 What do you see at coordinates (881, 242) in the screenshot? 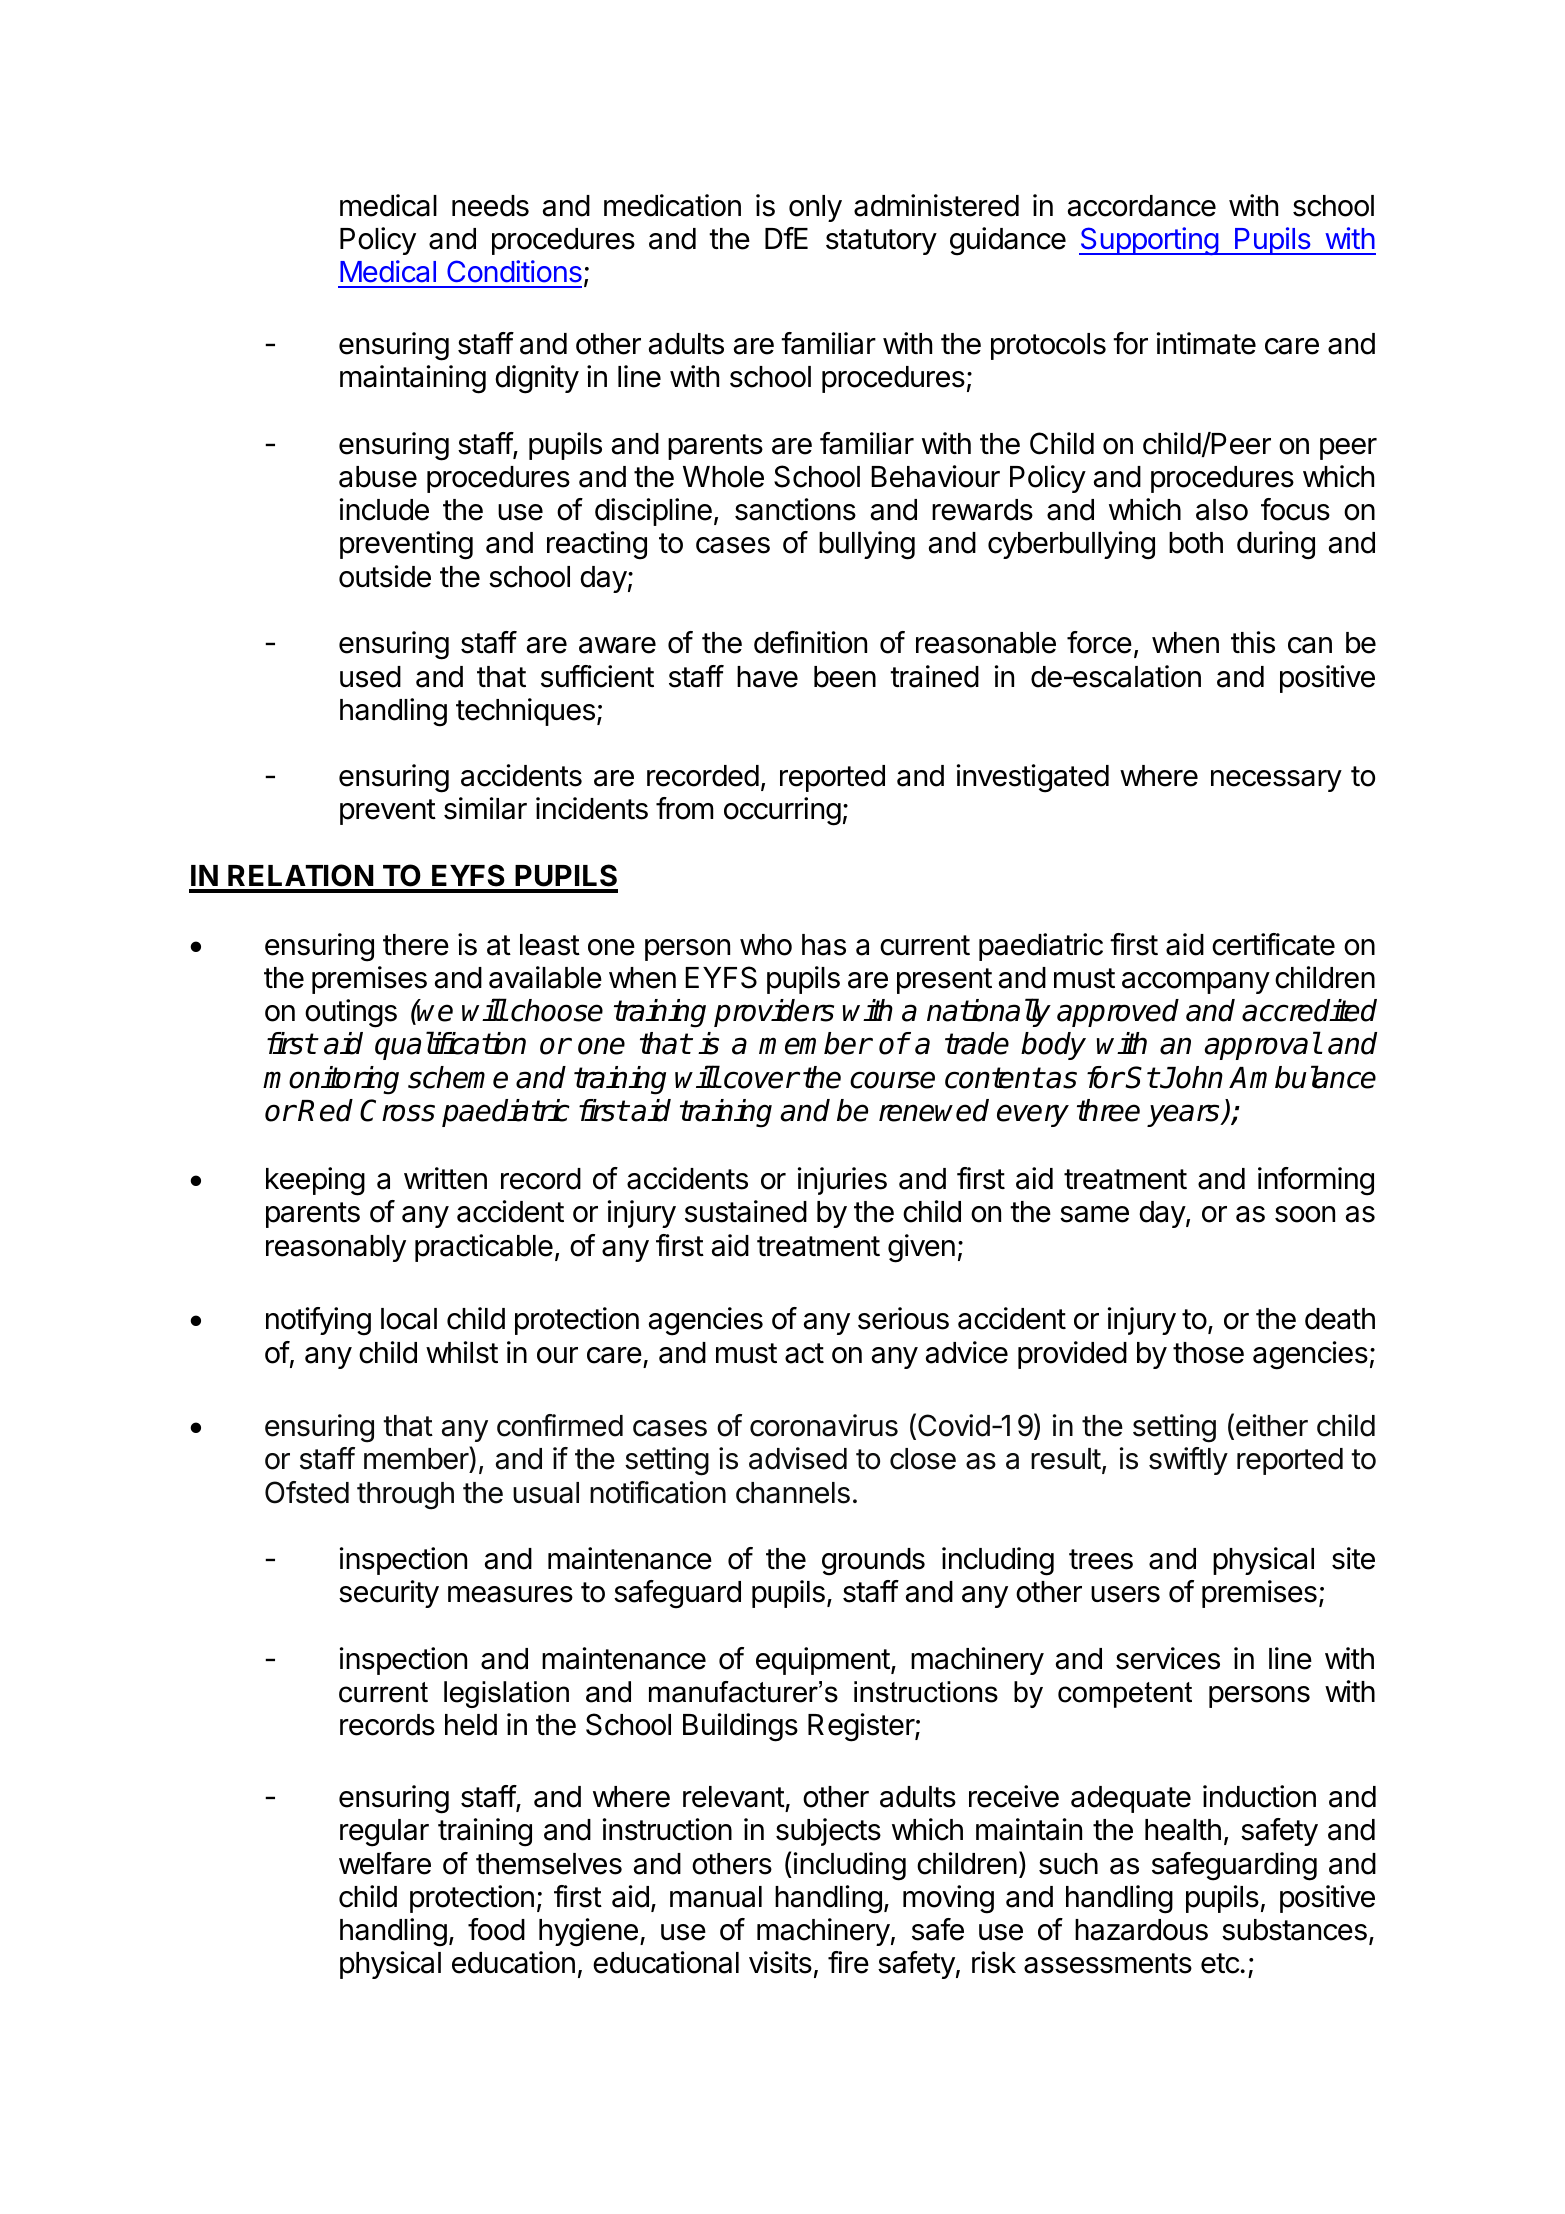
I see `statutory` at bounding box center [881, 242].
